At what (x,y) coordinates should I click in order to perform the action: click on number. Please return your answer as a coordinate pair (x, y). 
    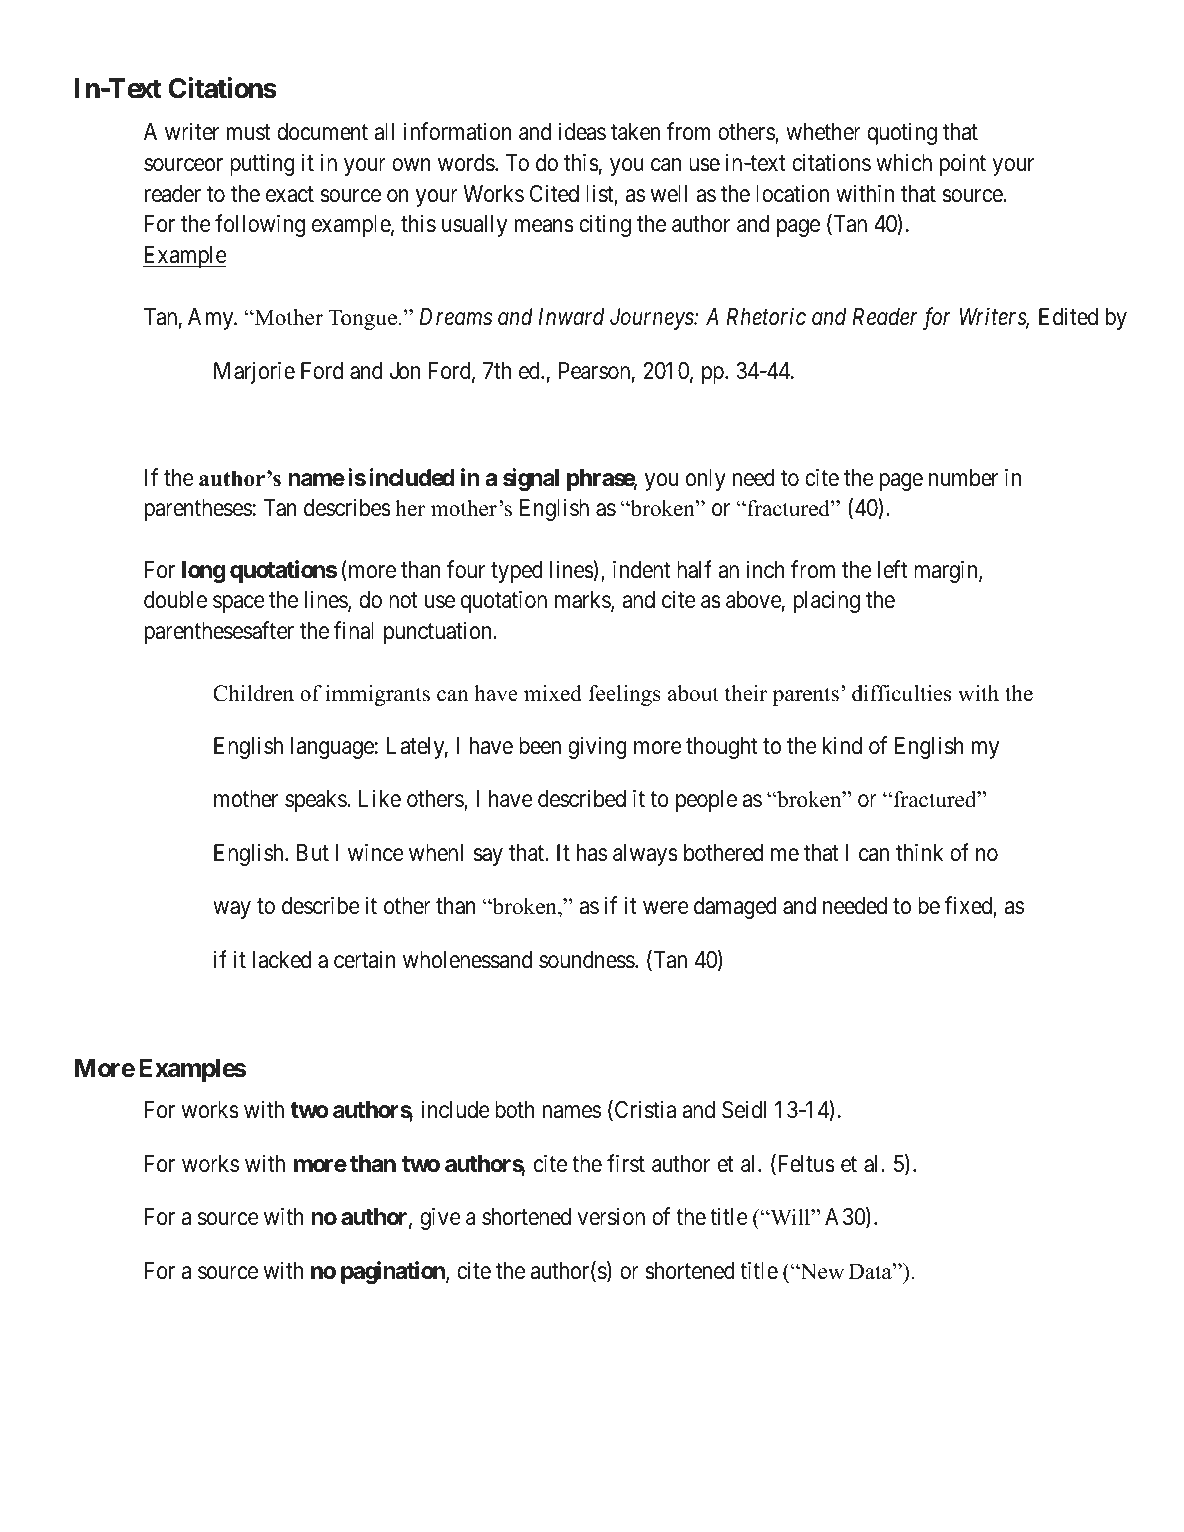
    Looking at the image, I should click on (963, 478).
